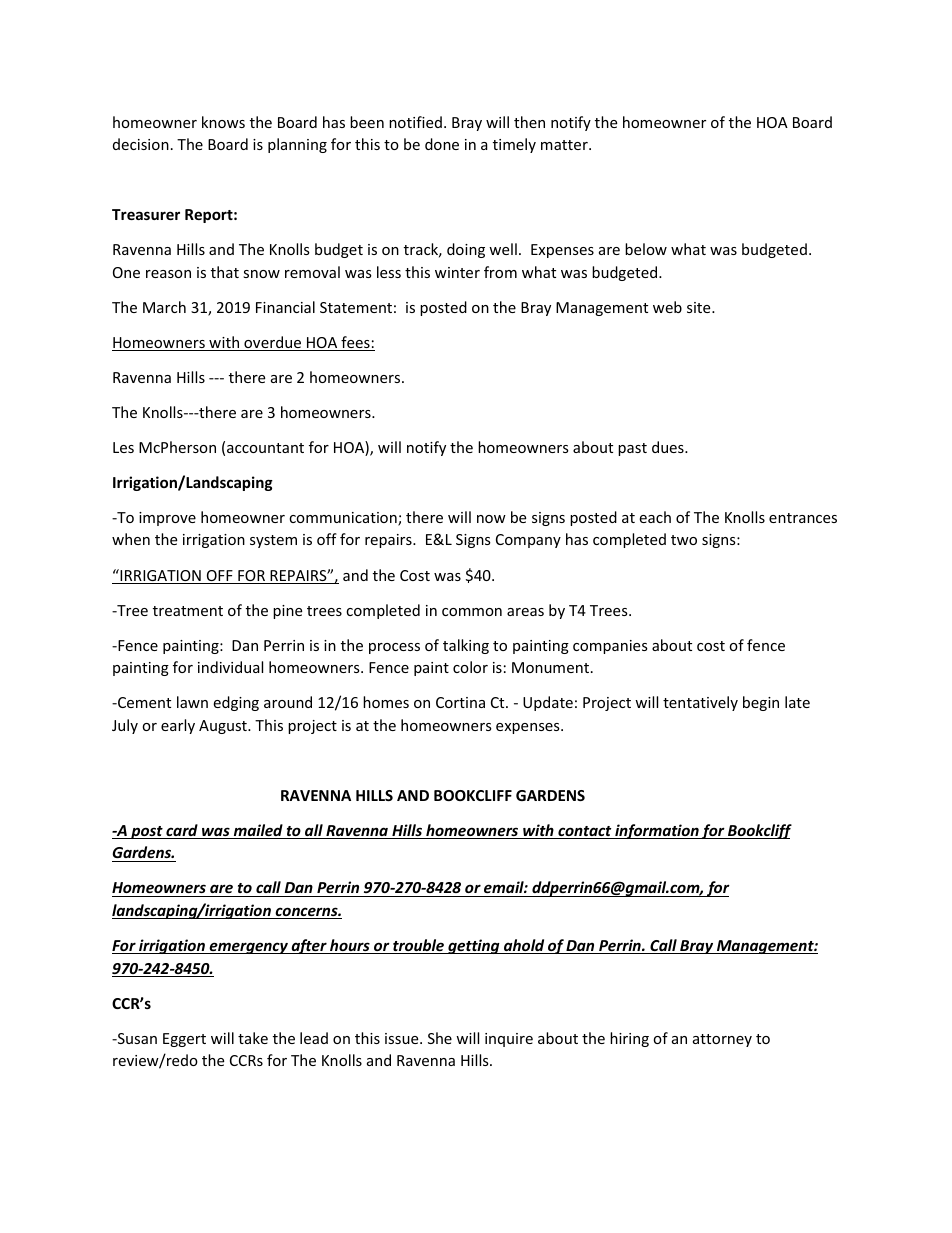 The width and height of the screenshot is (952, 1233). Describe the element at coordinates (684, 540) in the screenshot. I see `two` at that location.
